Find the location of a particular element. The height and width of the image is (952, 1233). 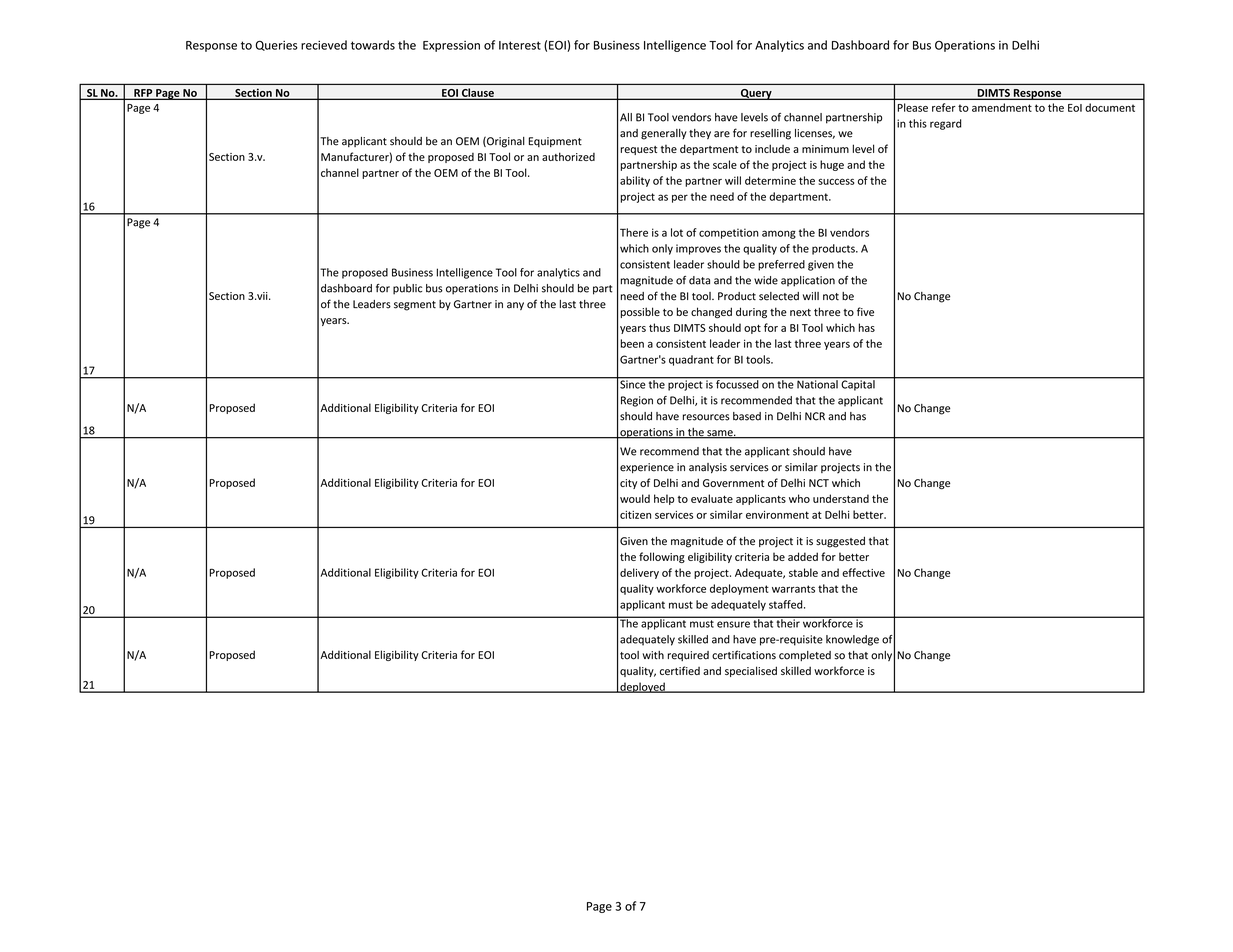

amendment is located at coordinates (1002, 107).
